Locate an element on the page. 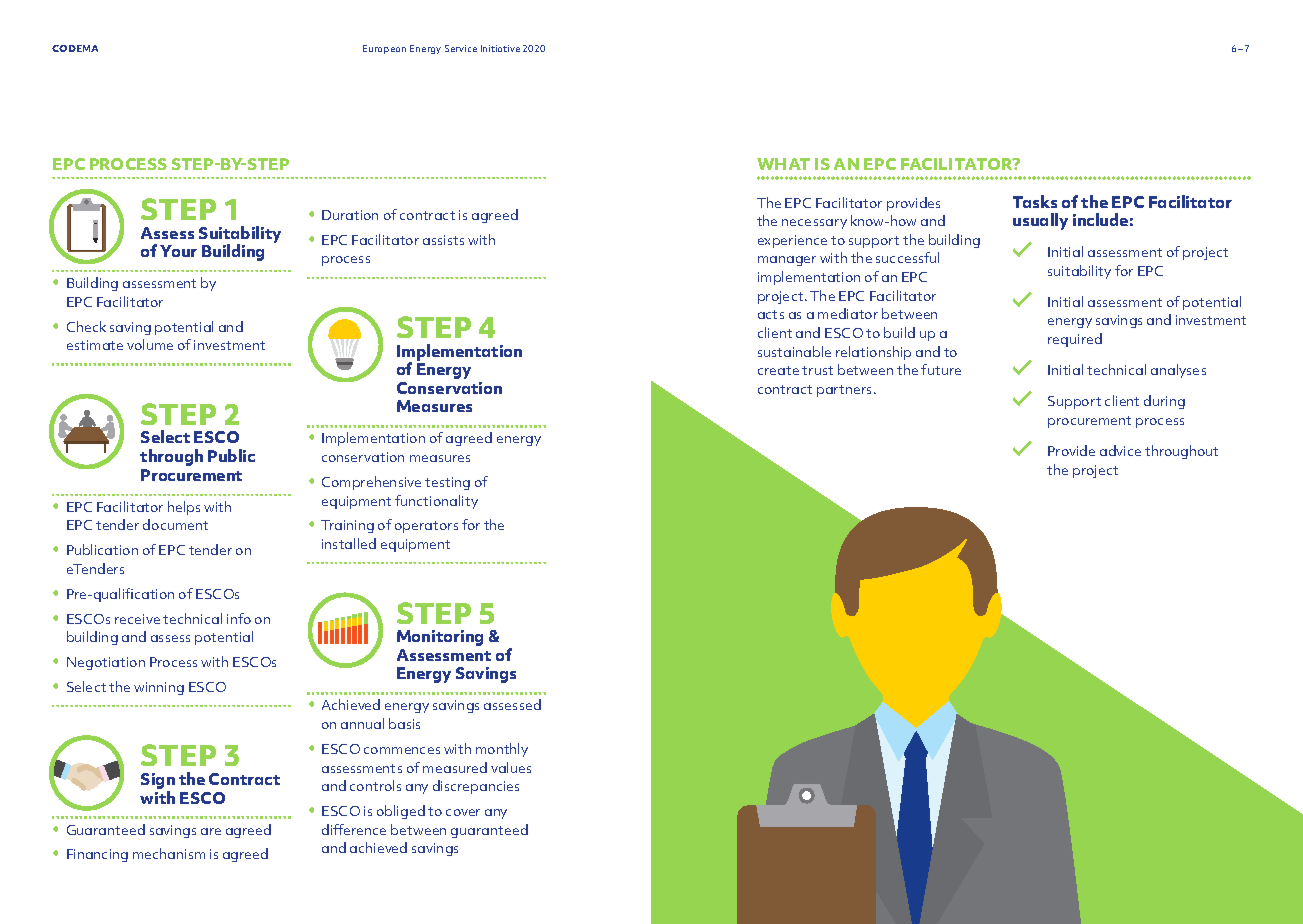 The height and width of the page is (924, 1303). are is located at coordinates (211, 831).
